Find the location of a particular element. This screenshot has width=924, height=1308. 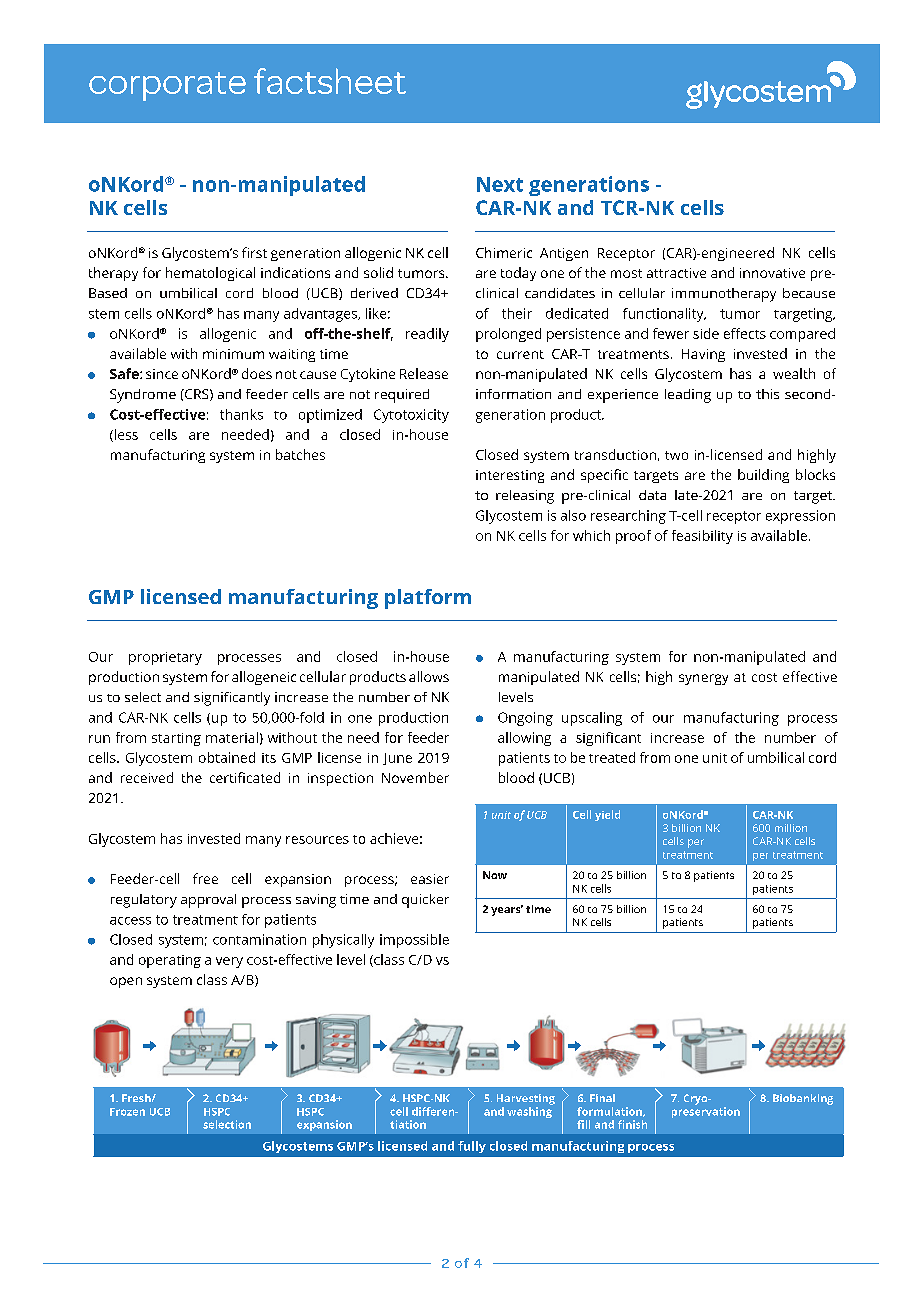

innovative is located at coordinates (772, 273).
